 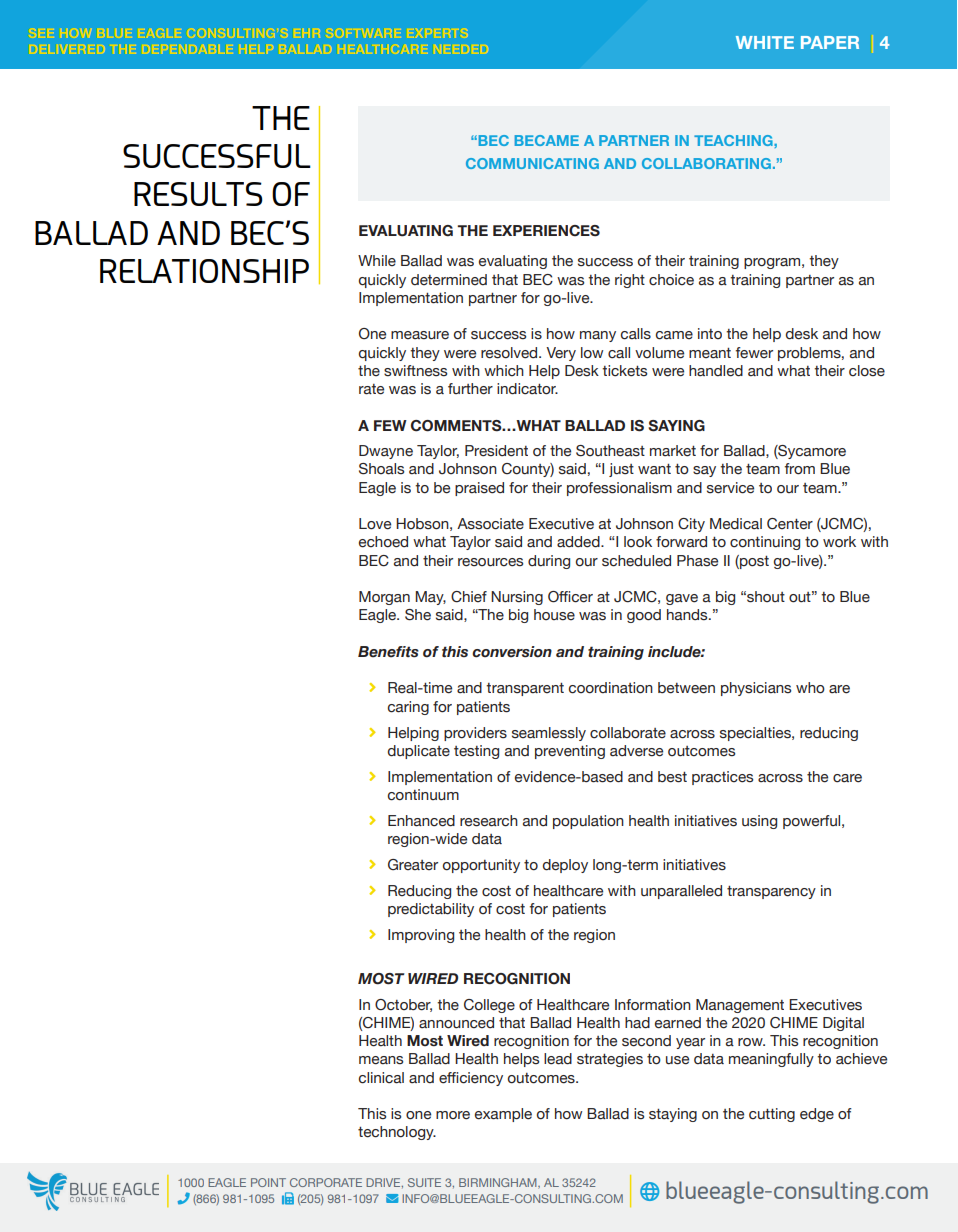 I want to click on WHITE, so click(x=765, y=42).
